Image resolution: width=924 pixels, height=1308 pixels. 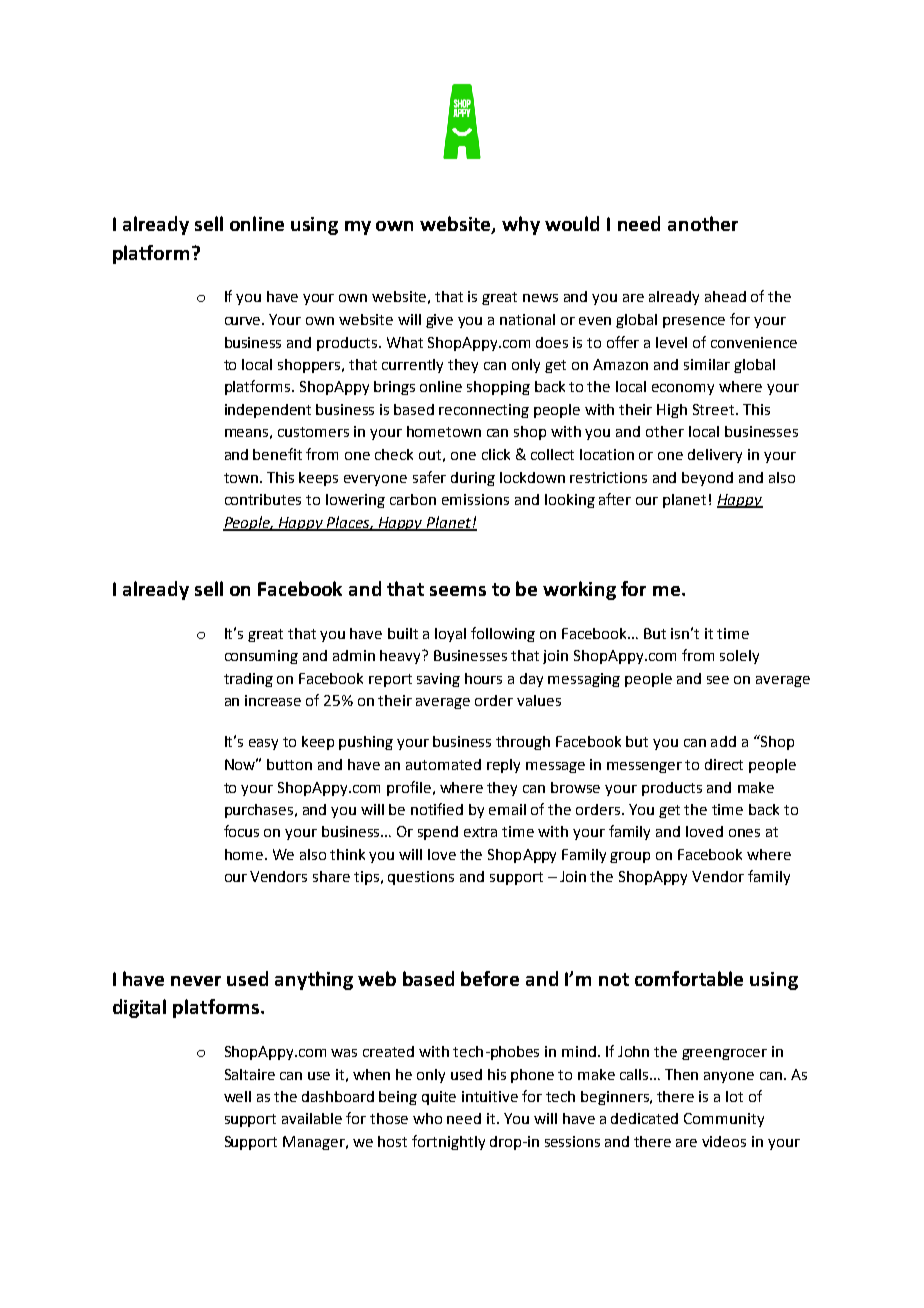 I want to click on independent, so click(x=268, y=411).
